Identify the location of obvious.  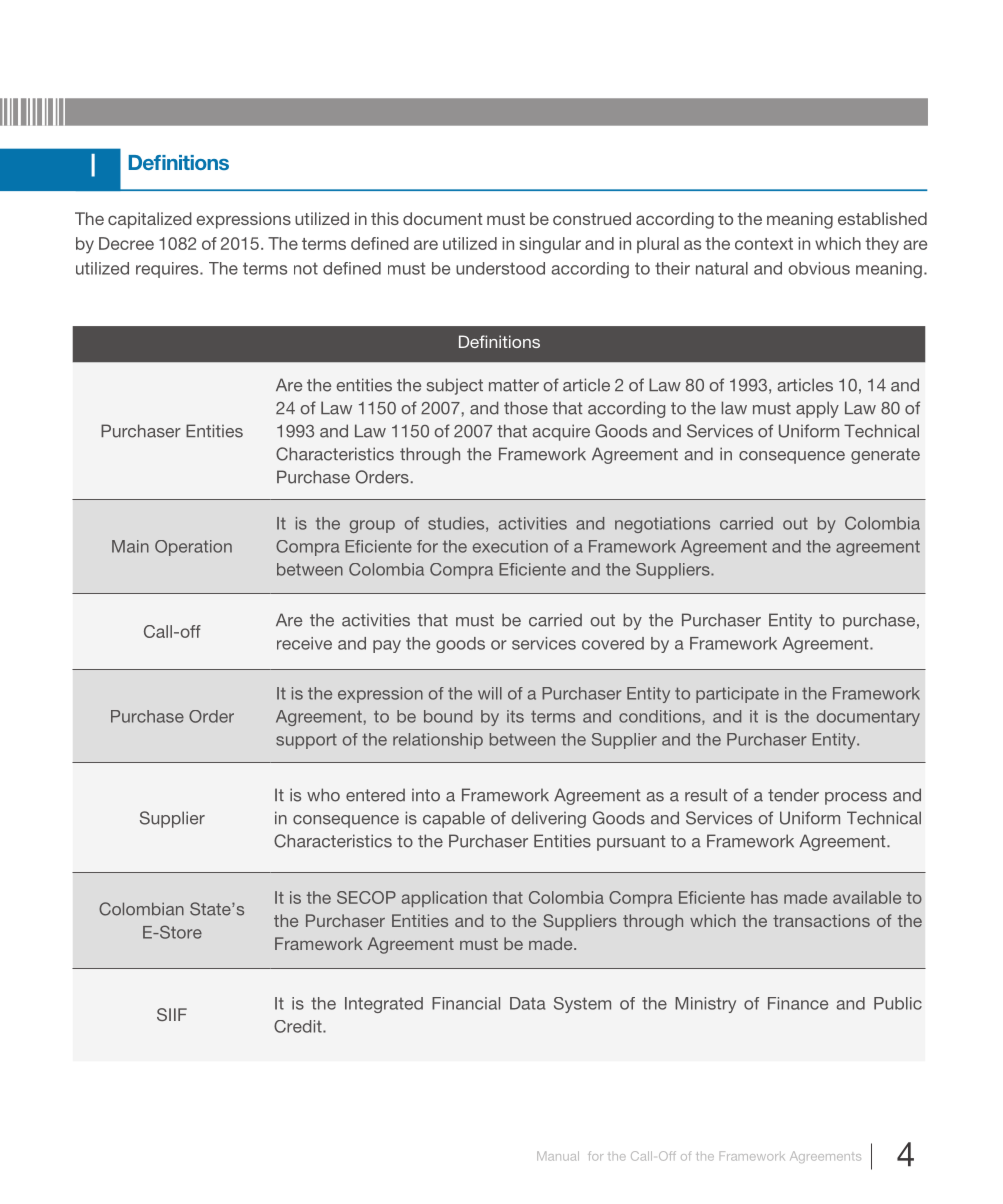
(819, 268).
